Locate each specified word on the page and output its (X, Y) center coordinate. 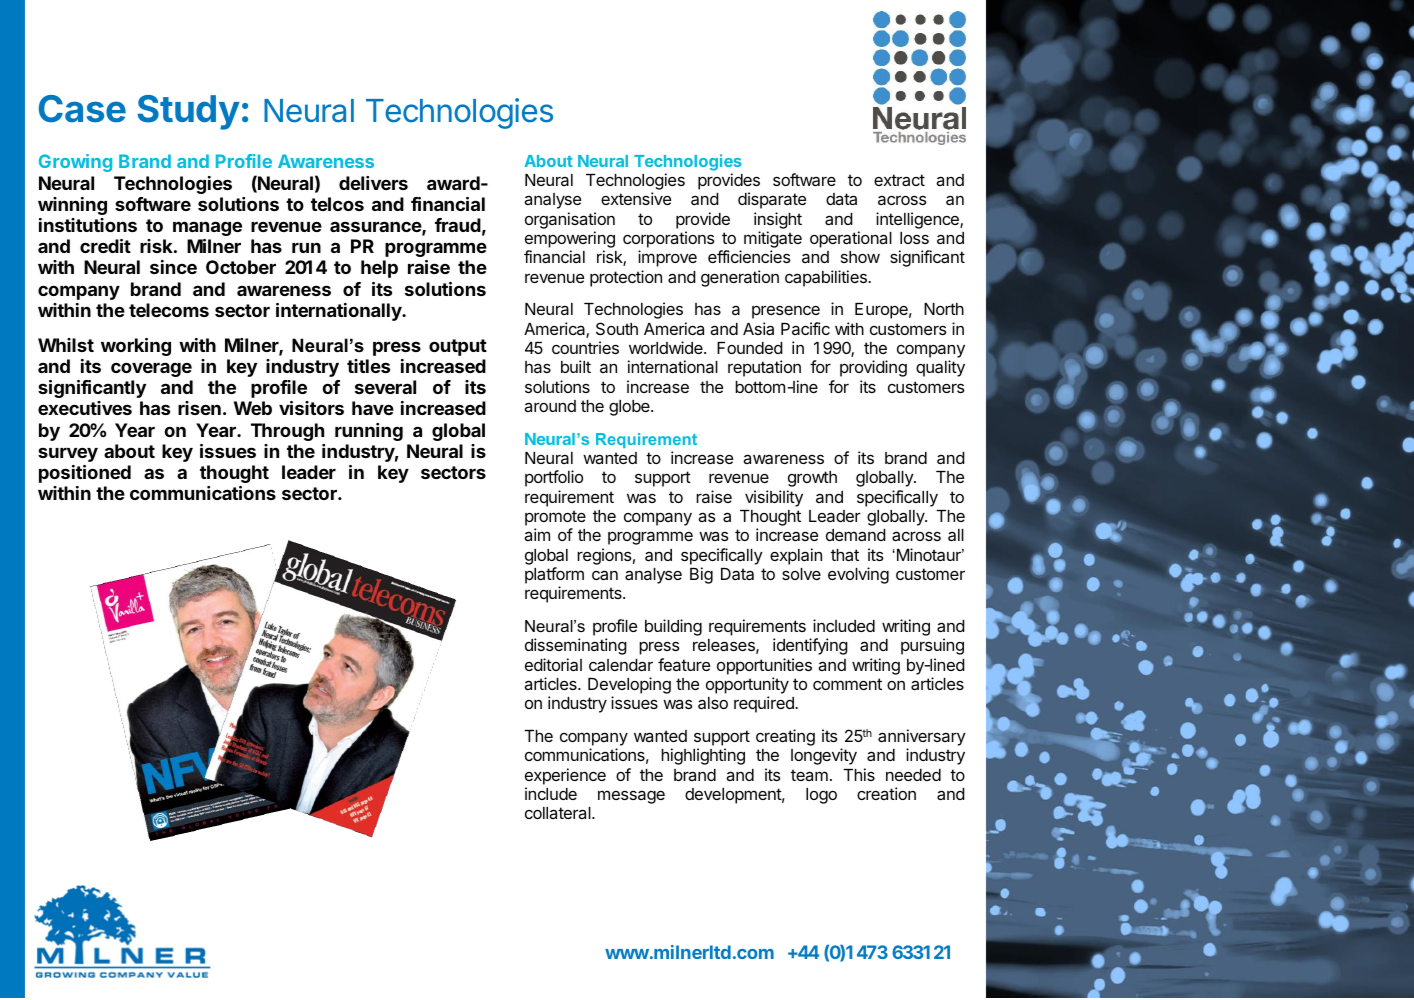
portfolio (554, 478)
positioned (85, 474)
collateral (559, 813)
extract (899, 180)
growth (812, 479)
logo (821, 796)
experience (565, 776)
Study (188, 112)
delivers (373, 183)
